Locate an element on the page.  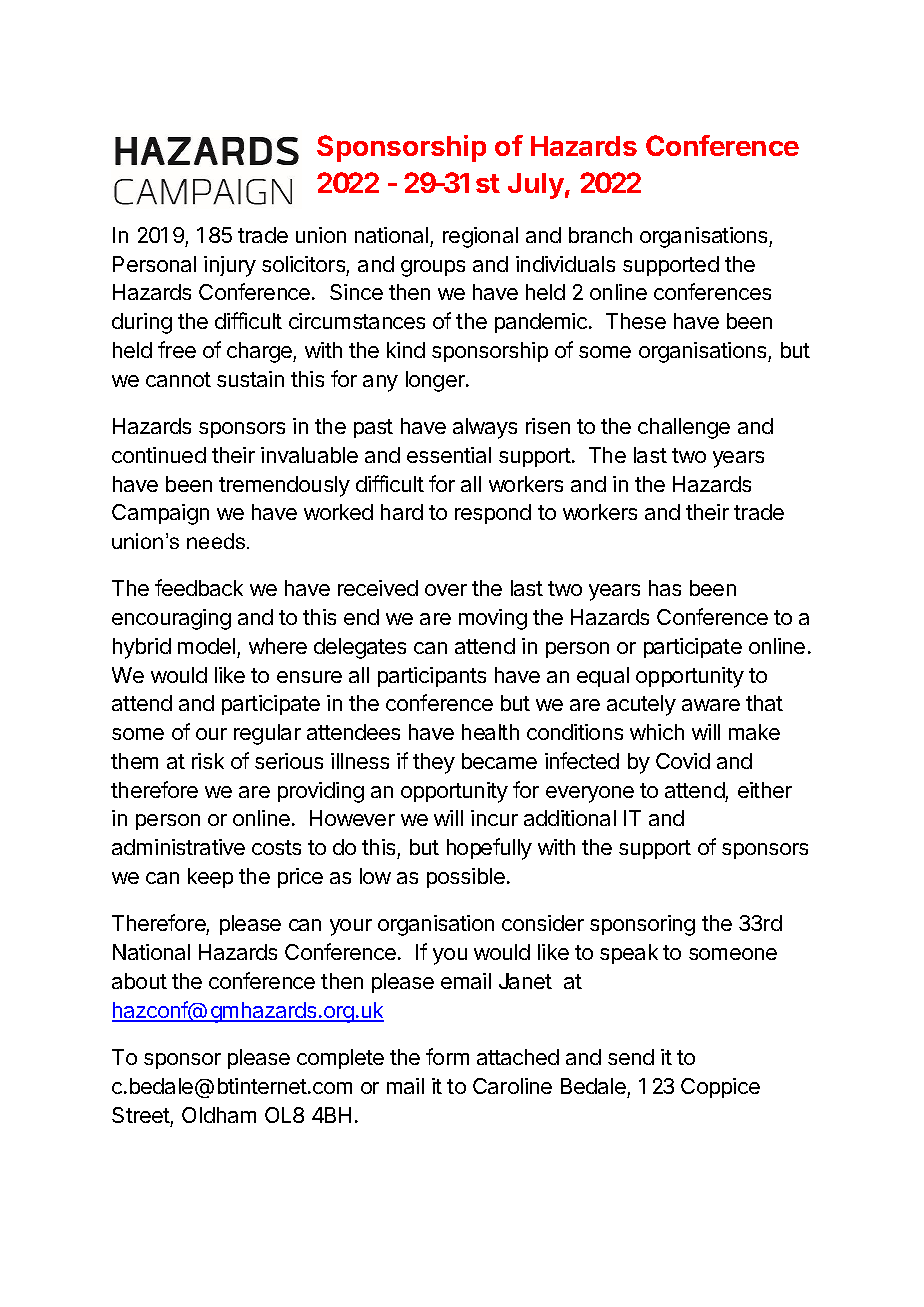
needs is located at coordinates (217, 541).
